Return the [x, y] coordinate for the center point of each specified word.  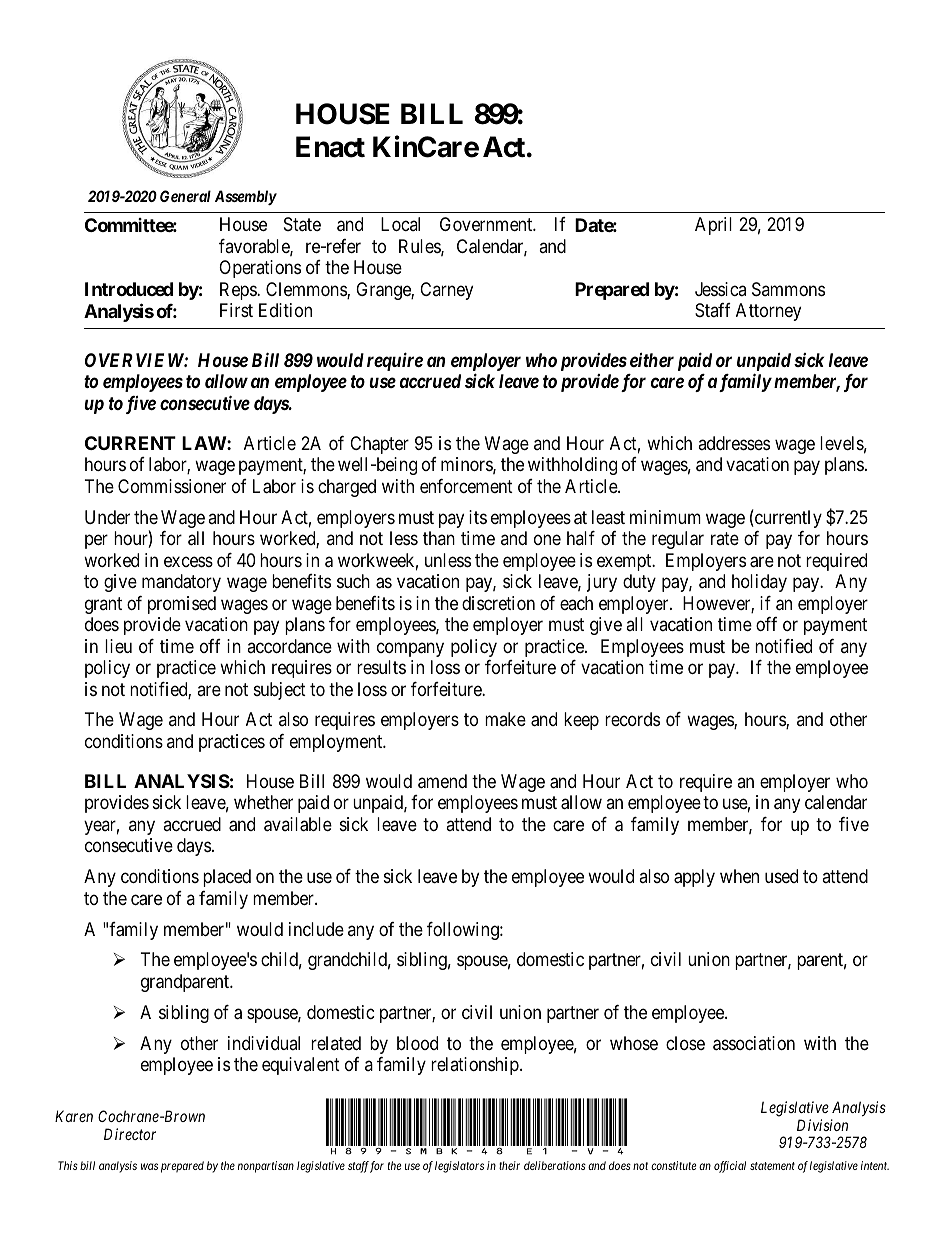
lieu [118, 646]
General [185, 196]
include [316, 929]
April [713, 226]
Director [130, 1134]
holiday [759, 583]
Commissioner [172, 486]
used [781, 876]
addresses [734, 443]
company [410, 649]
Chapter [379, 445]
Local [400, 224]
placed [227, 878]
